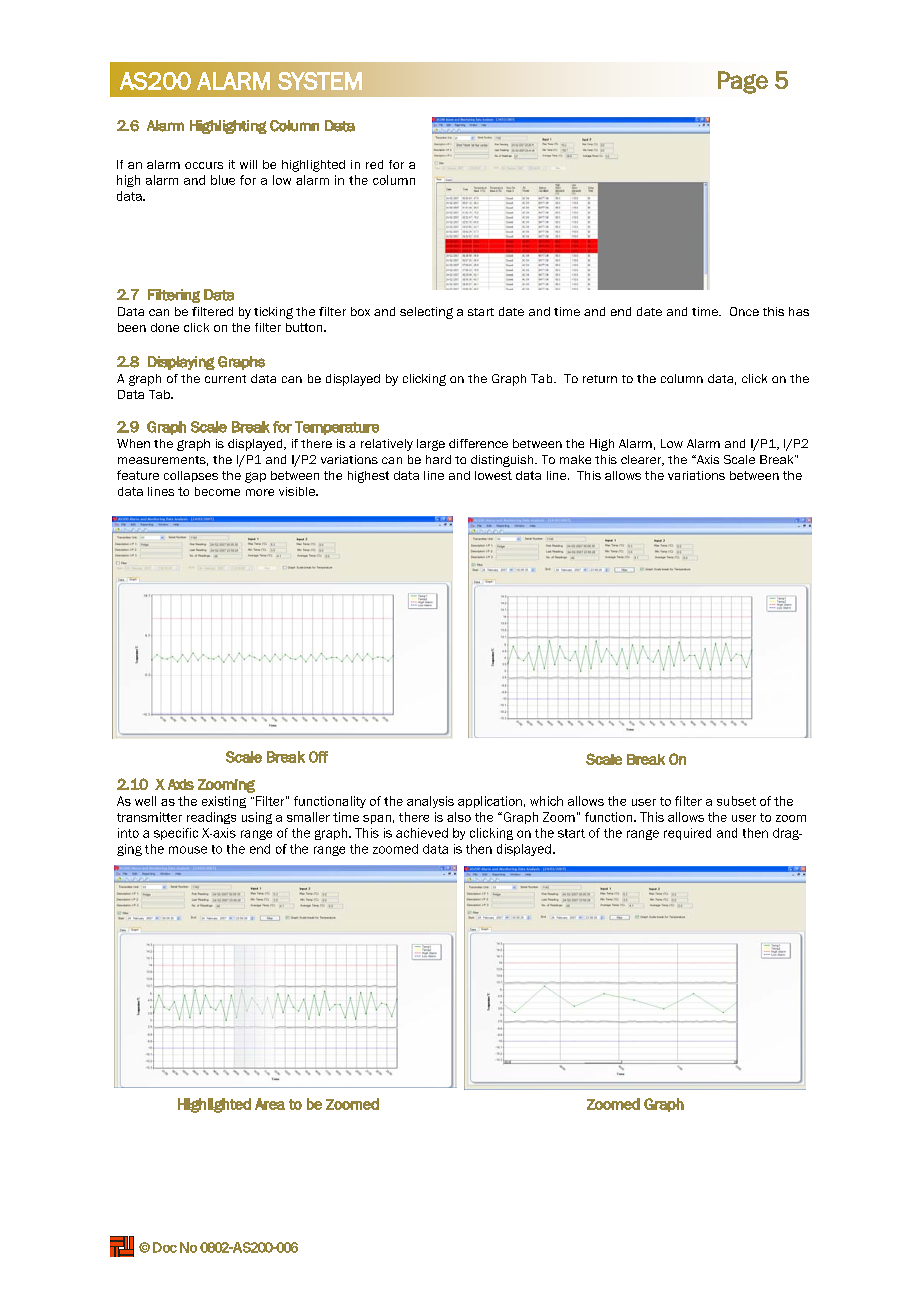 This document has width=924, height=1308. What do you see at coordinates (493, 475) in the document?
I see `lowest` at bounding box center [493, 475].
